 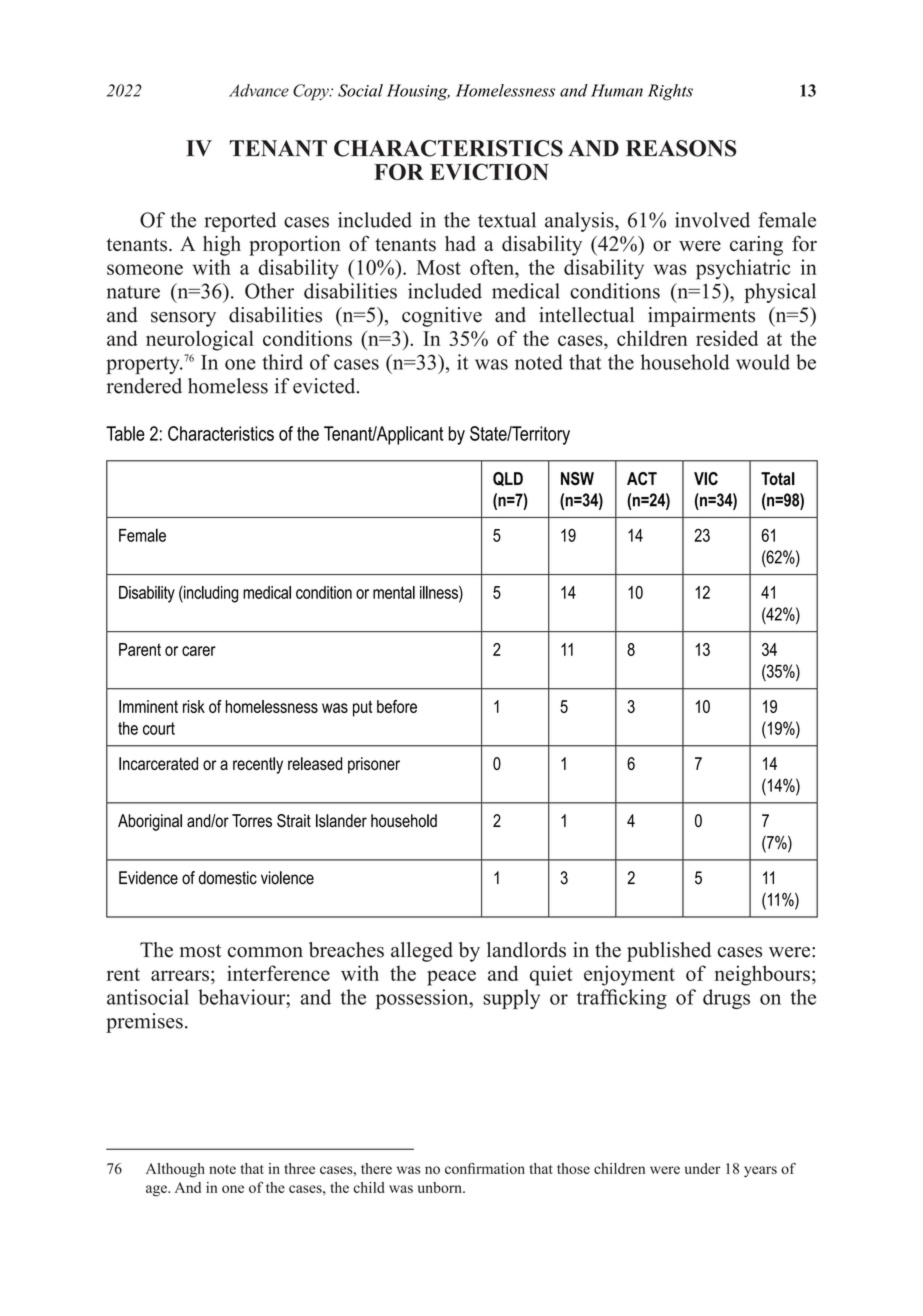 What do you see at coordinates (701, 317) in the document?
I see `impairments` at bounding box center [701, 317].
